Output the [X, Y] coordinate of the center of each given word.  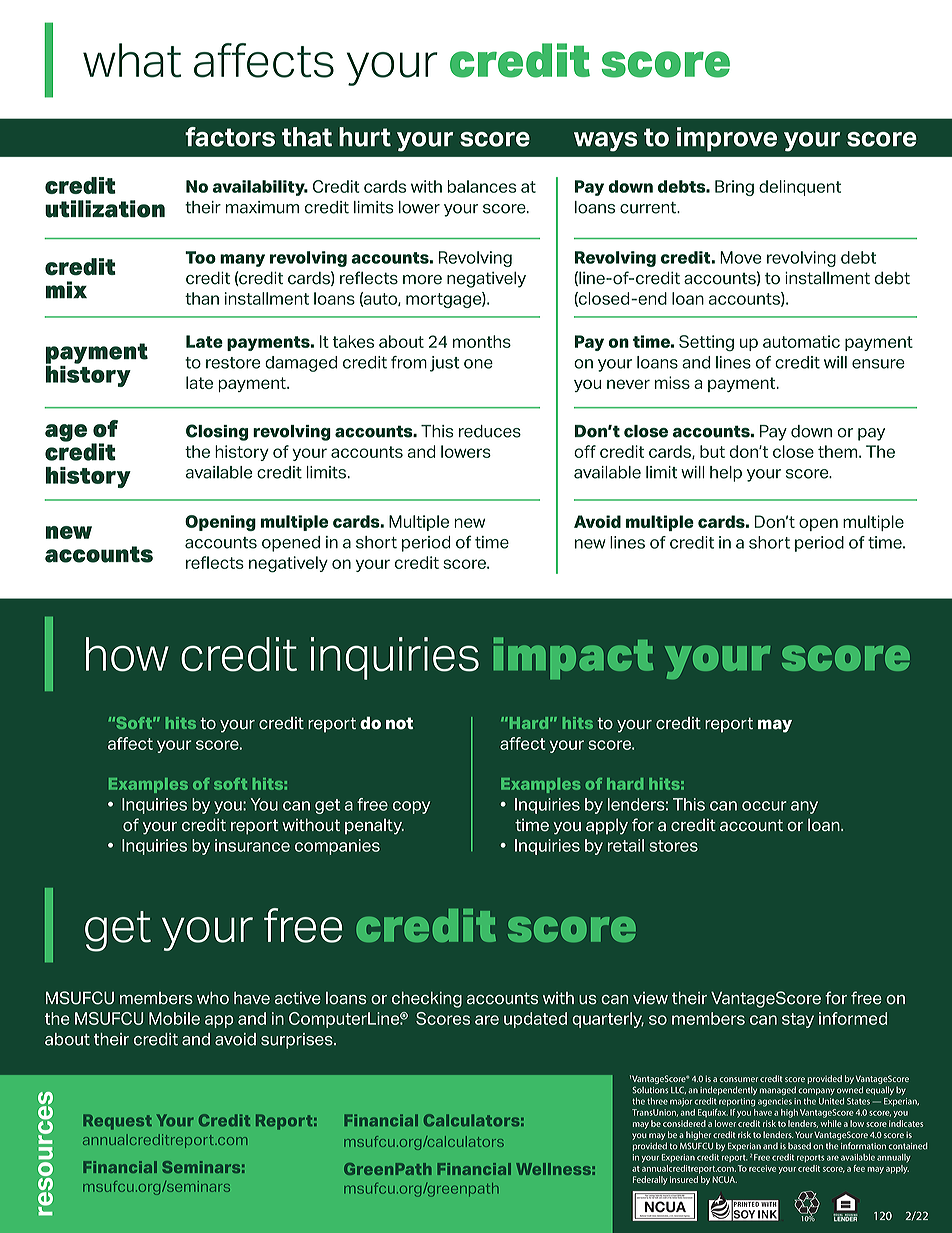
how [127, 654]
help [726, 474]
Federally [650, 1180]
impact [573, 658]
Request [117, 1122]
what [132, 60]
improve [727, 139]
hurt [365, 137]
